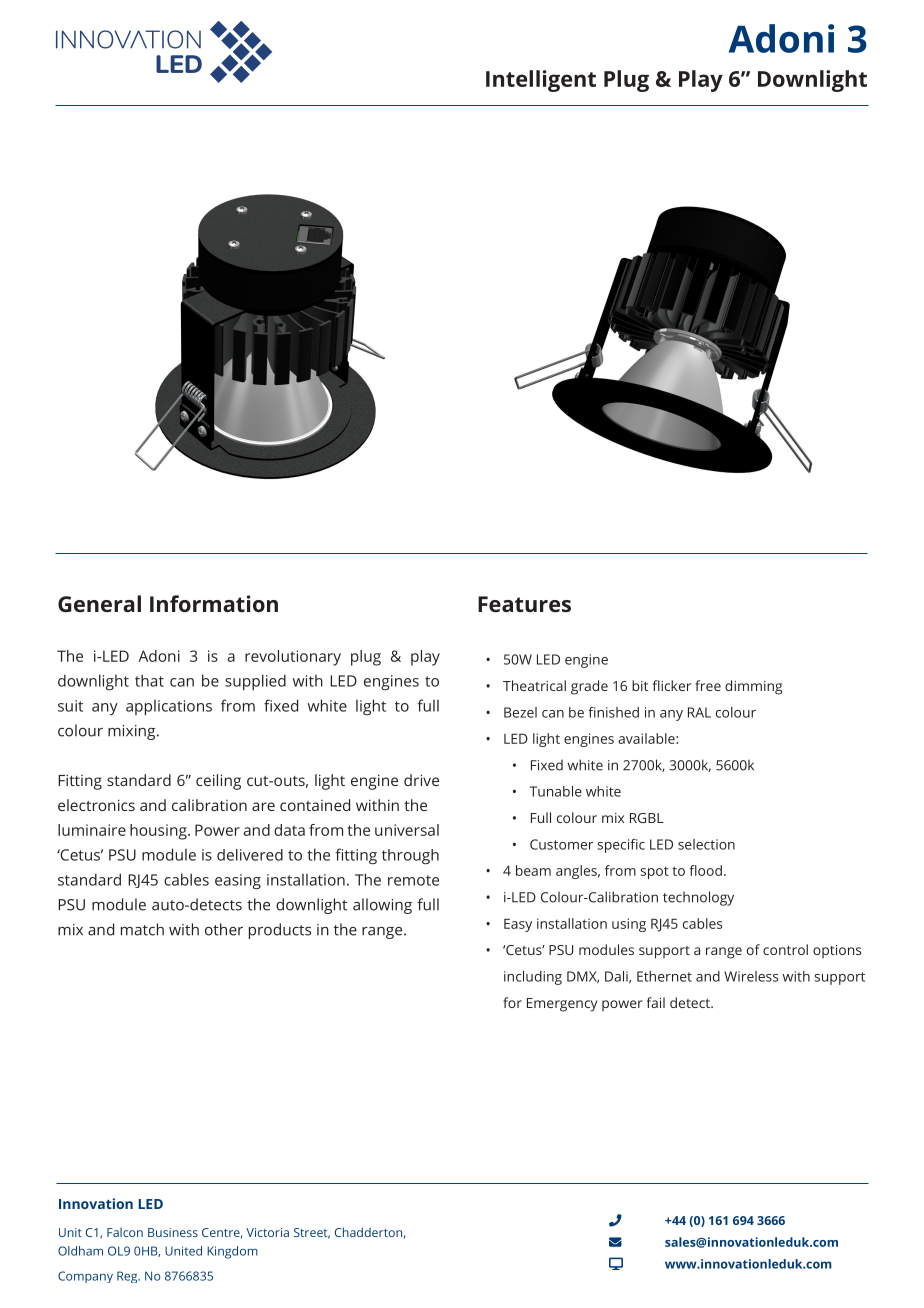  Describe the element at coordinates (173, 1232) in the screenshot. I see `Business` at that location.
